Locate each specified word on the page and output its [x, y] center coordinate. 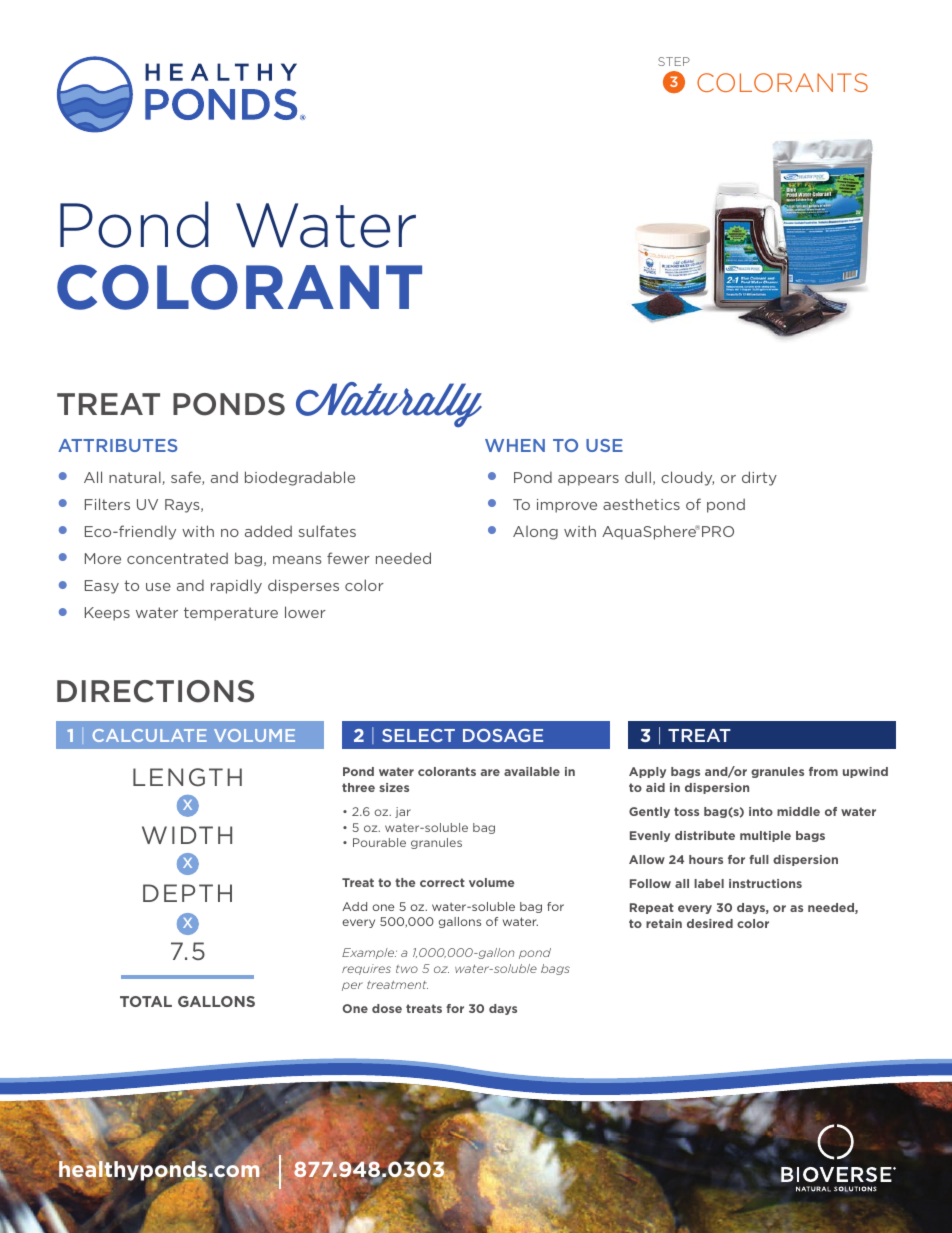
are [490, 772]
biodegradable [300, 478]
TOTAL [146, 1001]
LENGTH [187, 777]
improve [567, 506]
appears [588, 480]
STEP [674, 61]
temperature [231, 614]
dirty [759, 478]
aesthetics [641, 504]
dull [638, 477]
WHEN [515, 445]
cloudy [687, 478]
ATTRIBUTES [118, 445]
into [761, 811]
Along [535, 533]
